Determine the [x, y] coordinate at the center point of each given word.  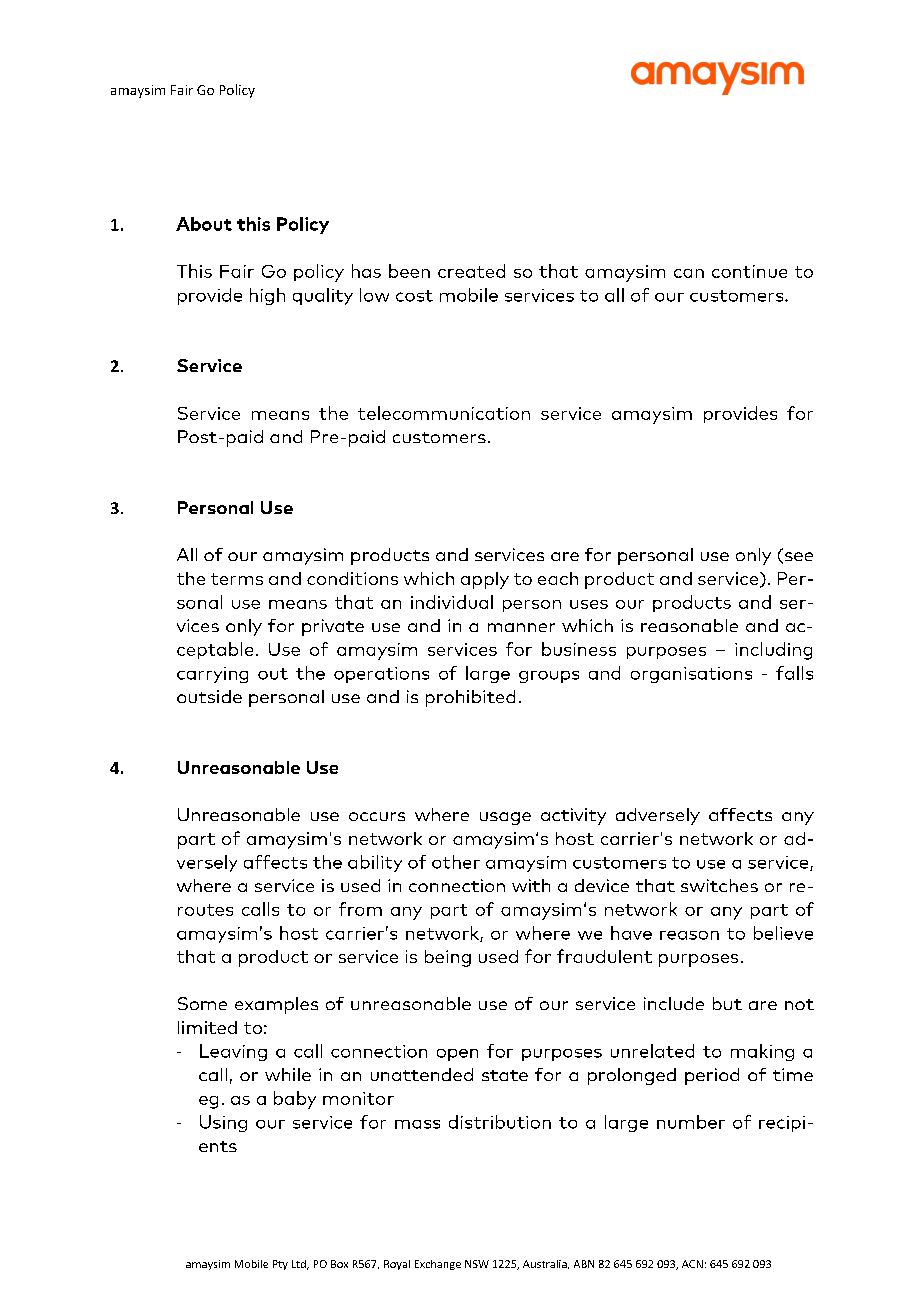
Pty [280, 1265]
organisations [691, 675]
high [267, 296]
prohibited [470, 698]
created [471, 271]
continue [749, 271]
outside [209, 696]
